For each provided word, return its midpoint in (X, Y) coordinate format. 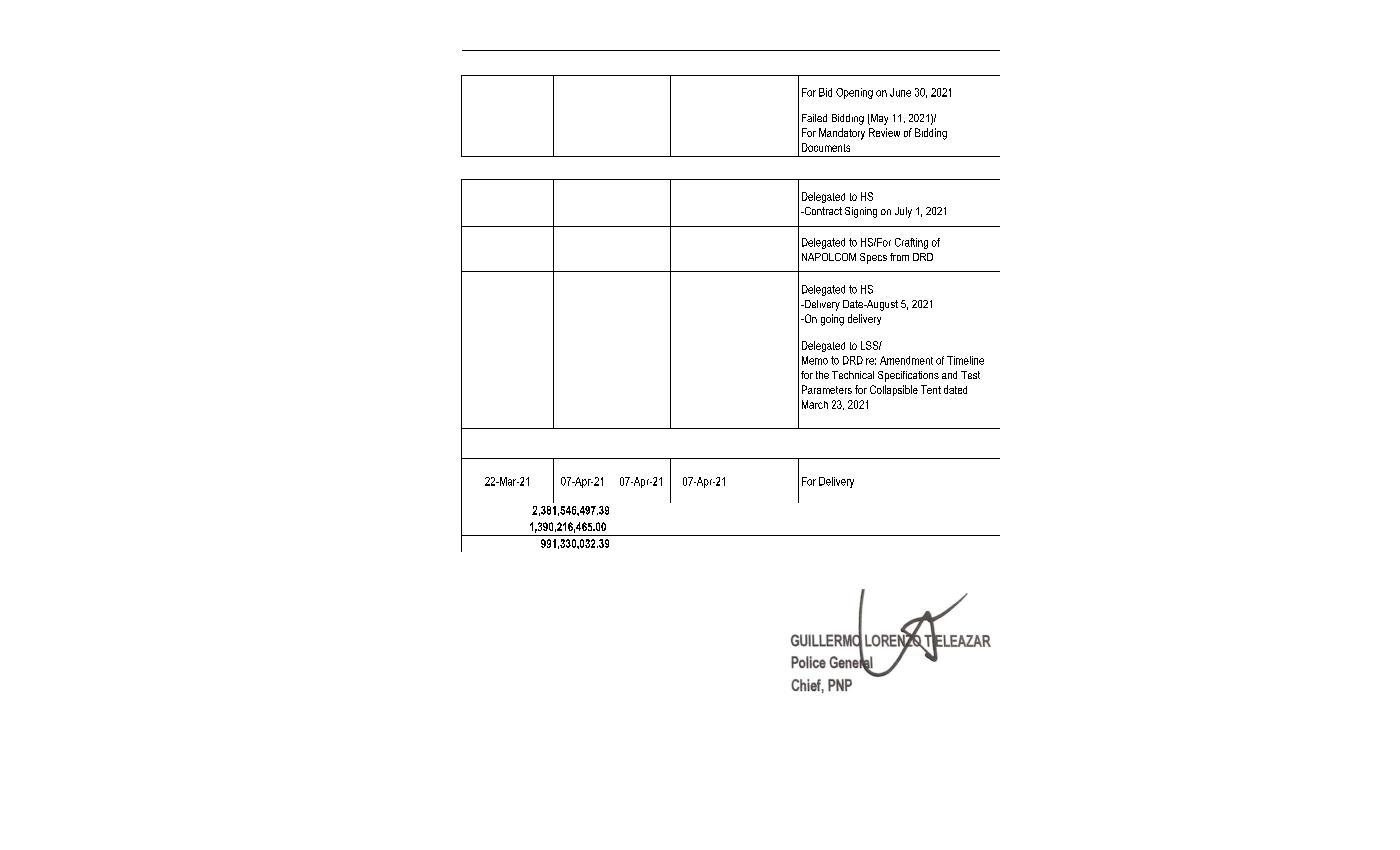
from (899, 257)
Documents (826, 147)
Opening (854, 93)
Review (884, 132)
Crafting (911, 243)
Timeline (965, 360)
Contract (822, 211)
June (900, 92)
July (903, 212)
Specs (873, 258)
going (832, 320)
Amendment (906, 360)
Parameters (827, 389)
